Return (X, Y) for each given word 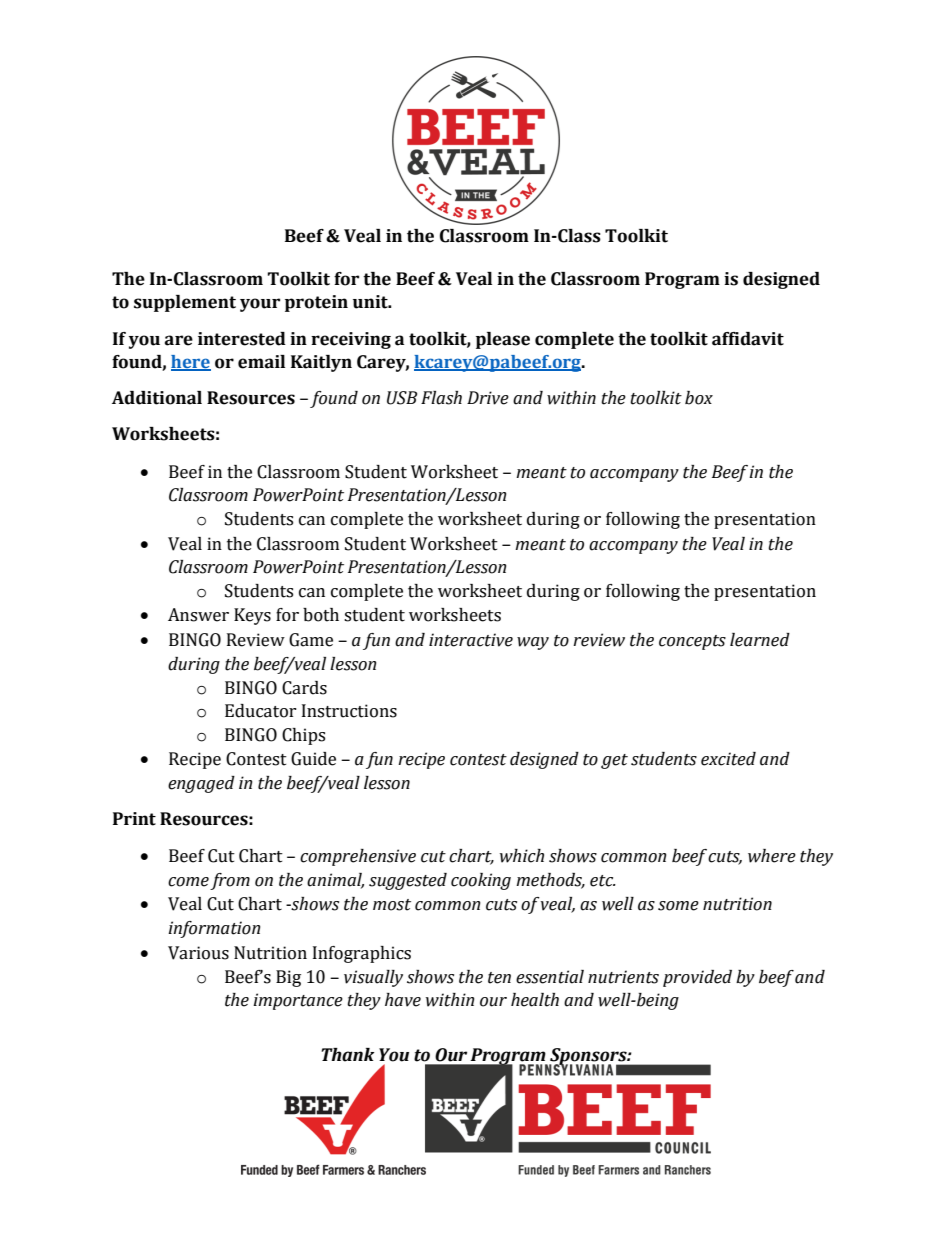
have (403, 1000)
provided (697, 978)
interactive (471, 640)
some (678, 906)
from (230, 881)
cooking (481, 881)
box (699, 398)
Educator (261, 711)
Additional (157, 398)
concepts (692, 642)
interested (242, 339)
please (503, 340)
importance (298, 1001)
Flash (441, 398)
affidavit (748, 339)
